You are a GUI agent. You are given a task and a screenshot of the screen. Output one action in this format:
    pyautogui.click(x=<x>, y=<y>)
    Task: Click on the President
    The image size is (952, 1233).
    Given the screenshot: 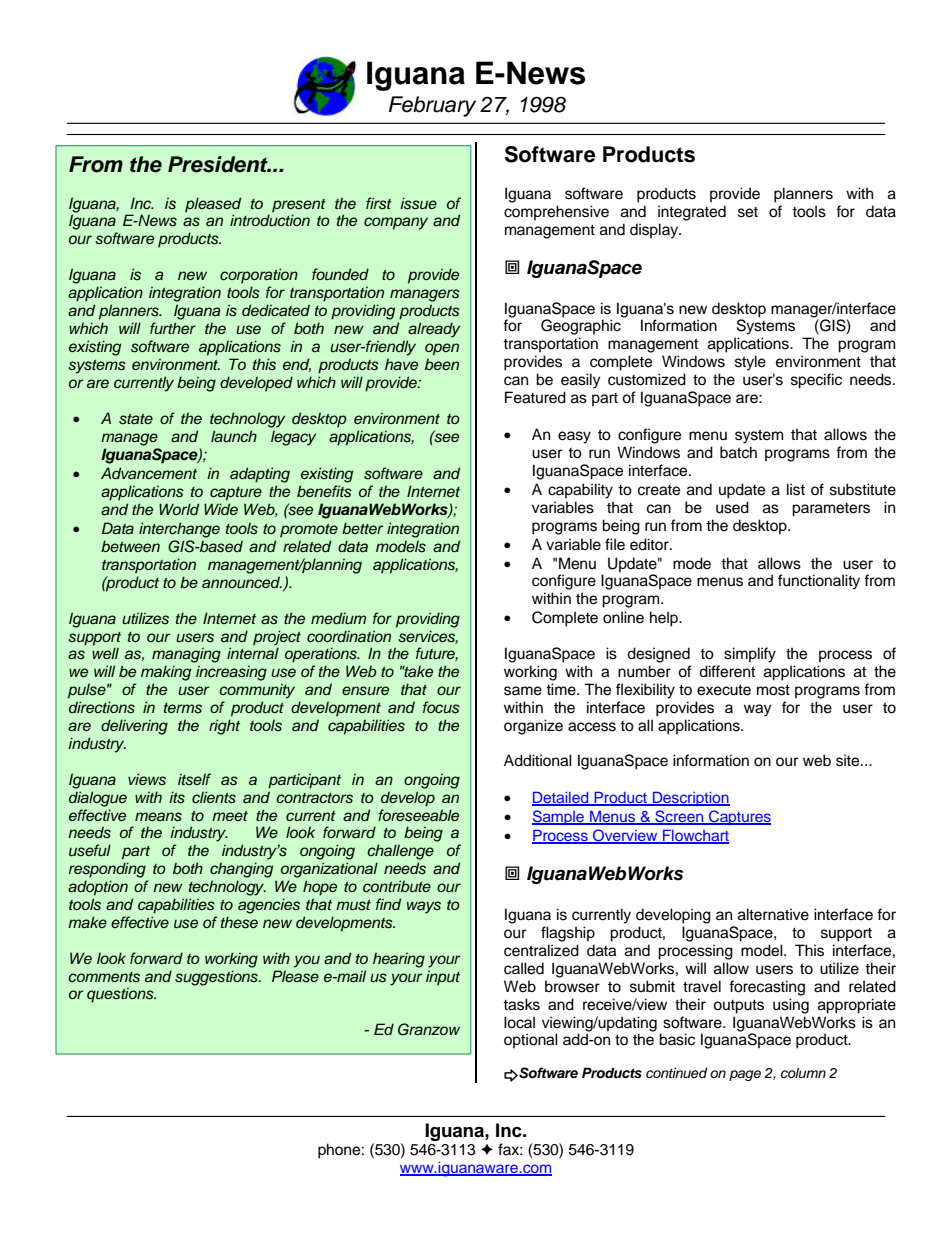 What is the action you would take?
    pyautogui.click(x=219, y=164)
